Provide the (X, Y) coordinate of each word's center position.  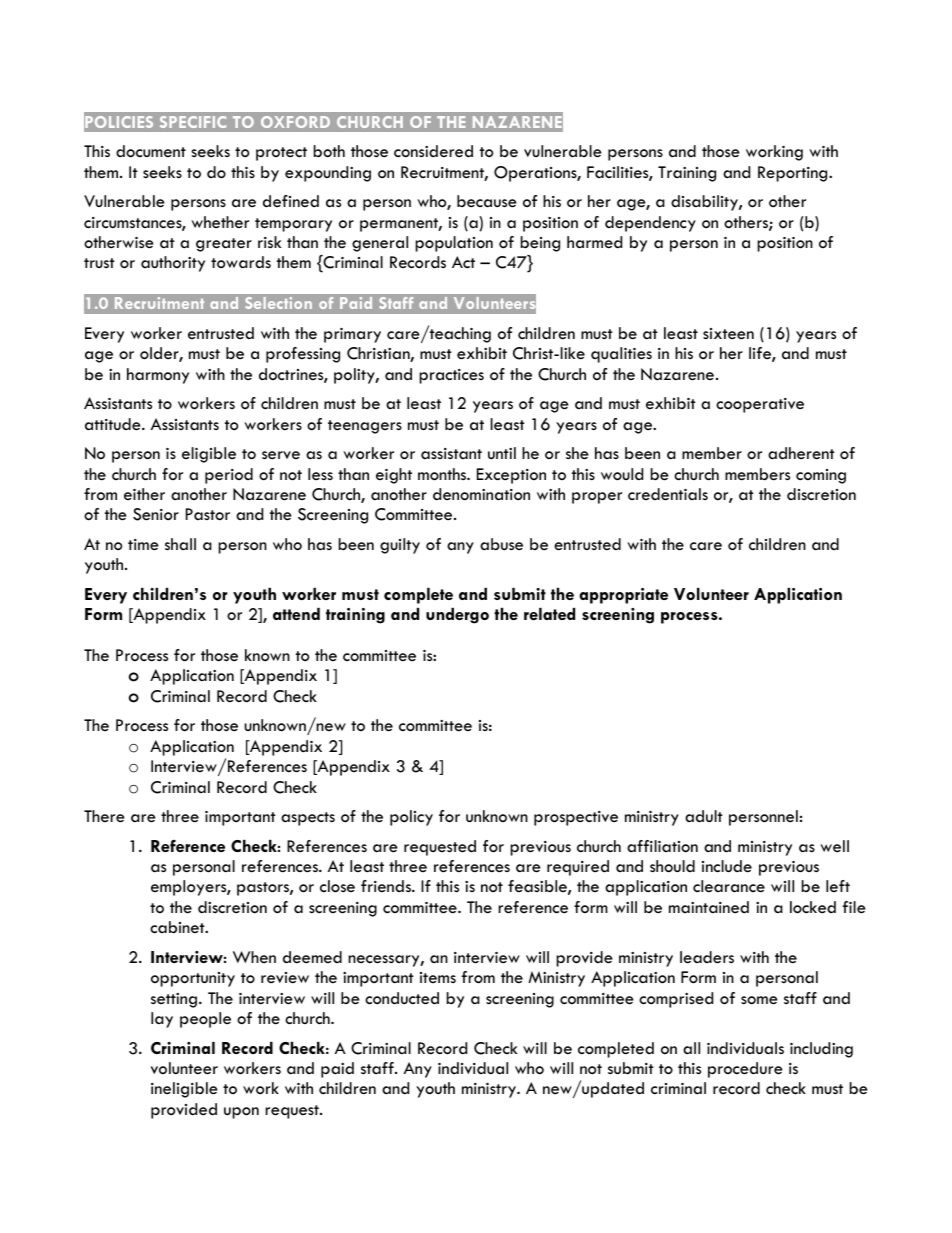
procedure (745, 1070)
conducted (402, 998)
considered (433, 151)
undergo (457, 616)
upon (241, 1113)
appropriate (623, 596)
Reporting (794, 174)
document (151, 151)
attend (296, 614)
